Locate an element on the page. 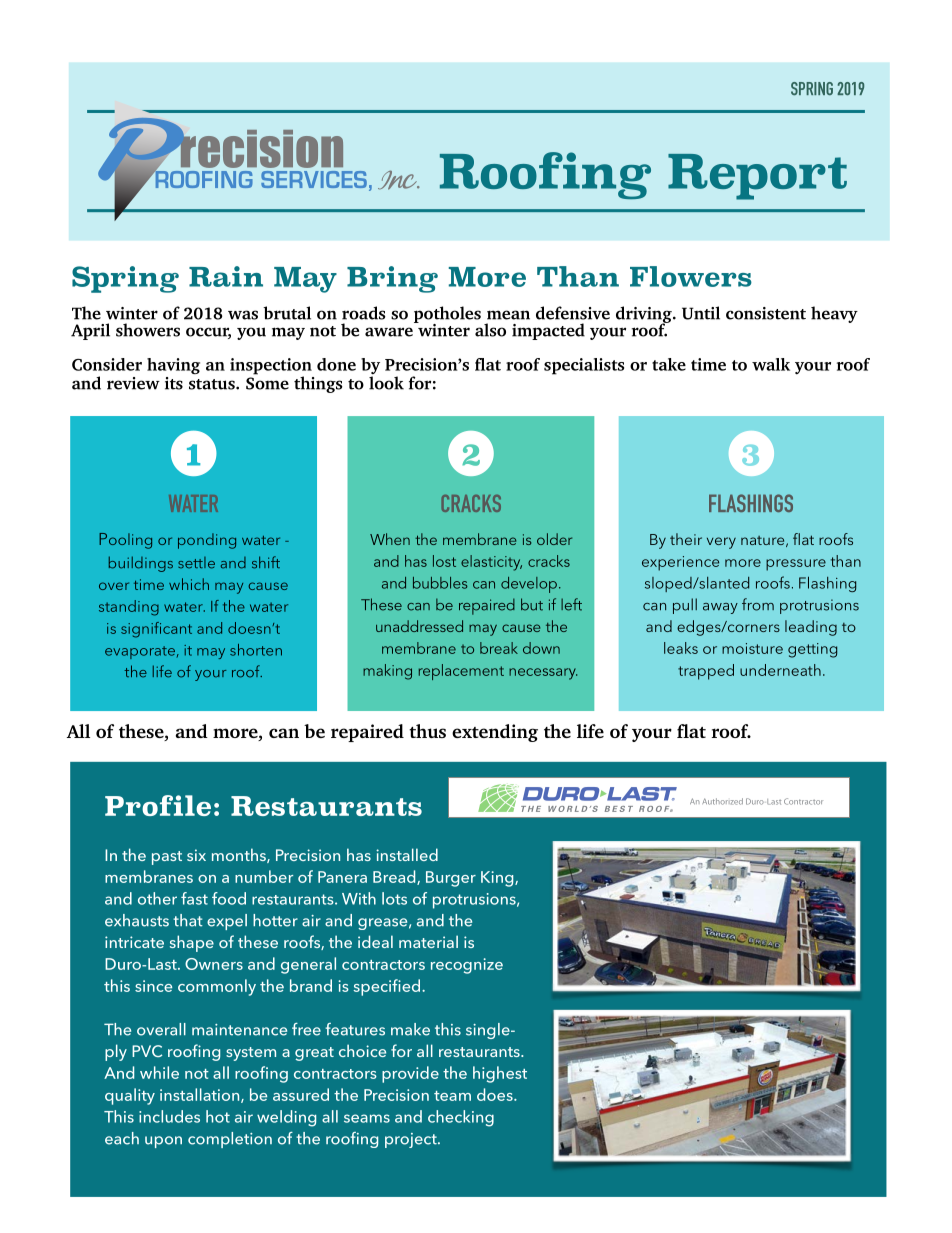 Image resolution: width=952 pixels, height=1233 pixels. Rain is located at coordinates (226, 276).
